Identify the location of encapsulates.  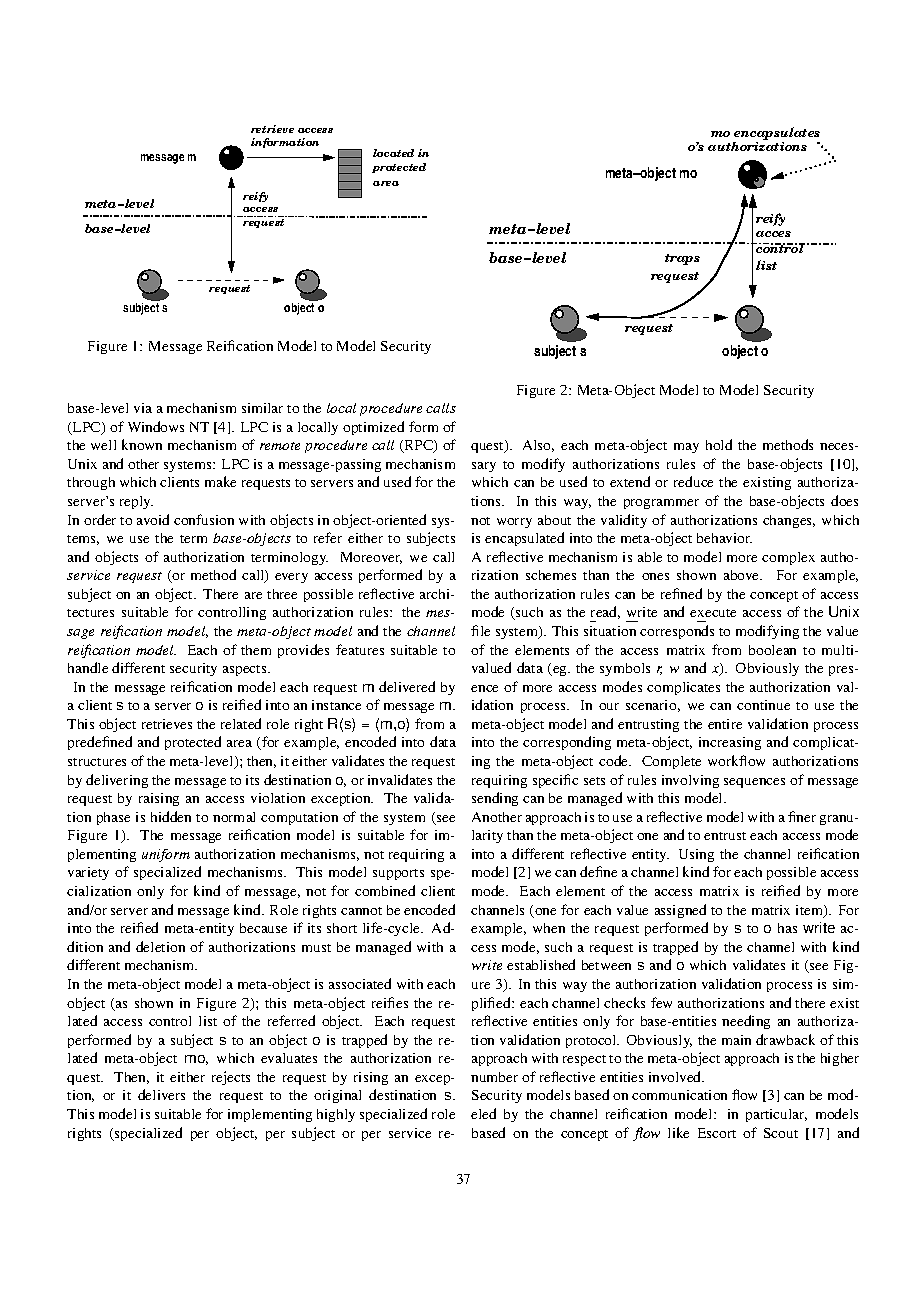
(777, 133).
